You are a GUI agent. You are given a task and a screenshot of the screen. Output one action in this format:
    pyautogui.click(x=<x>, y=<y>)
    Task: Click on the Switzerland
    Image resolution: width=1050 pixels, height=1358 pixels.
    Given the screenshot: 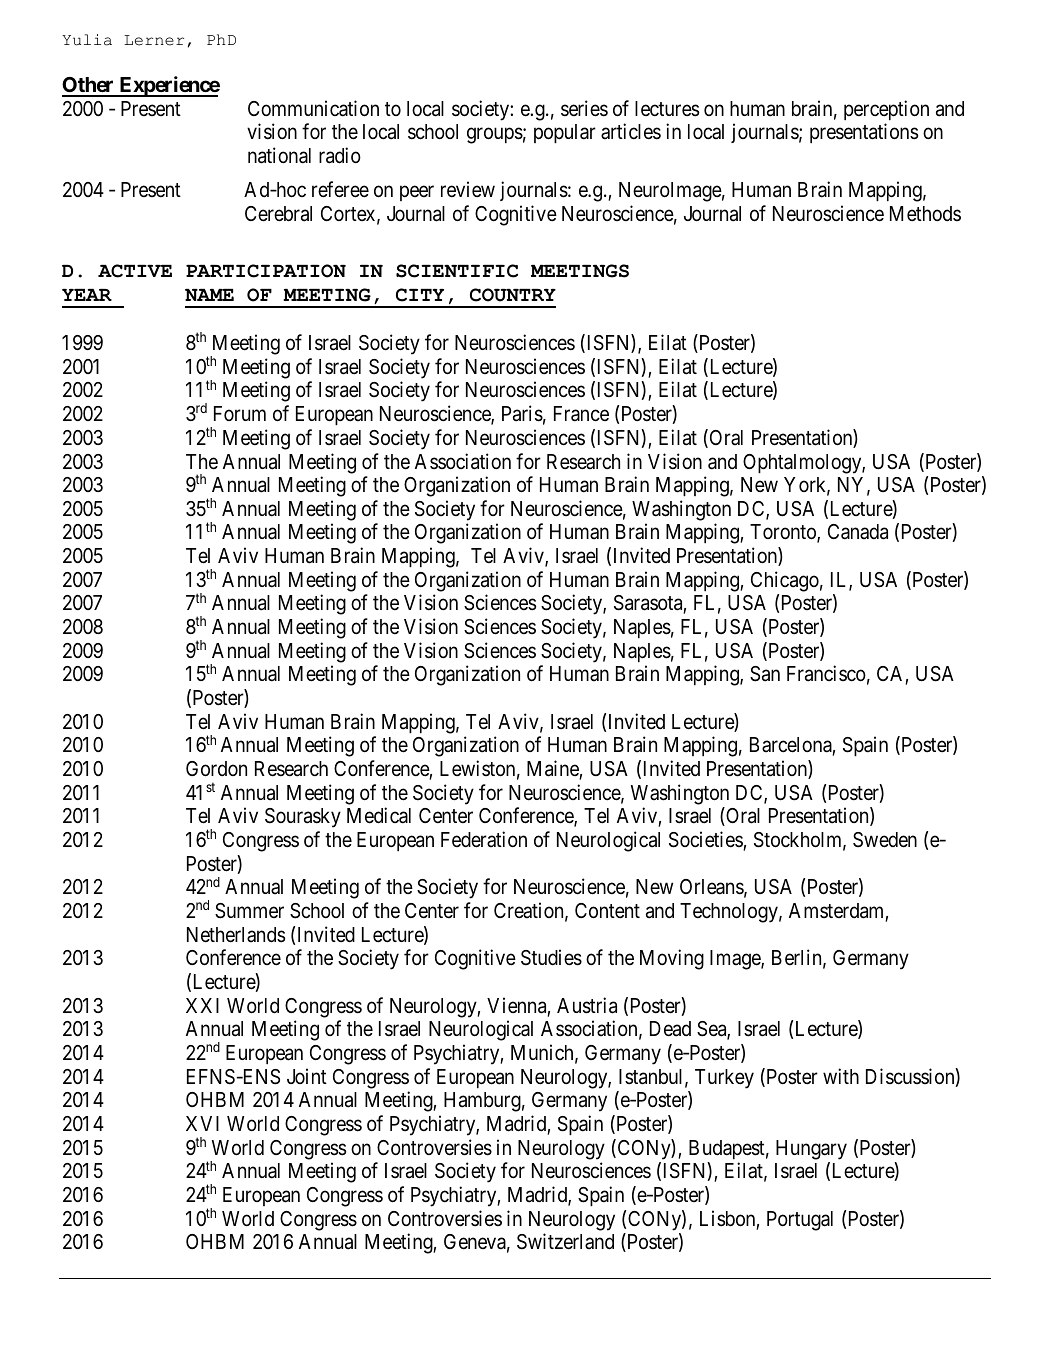 What is the action you would take?
    pyautogui.click(x=565, y=1241)
